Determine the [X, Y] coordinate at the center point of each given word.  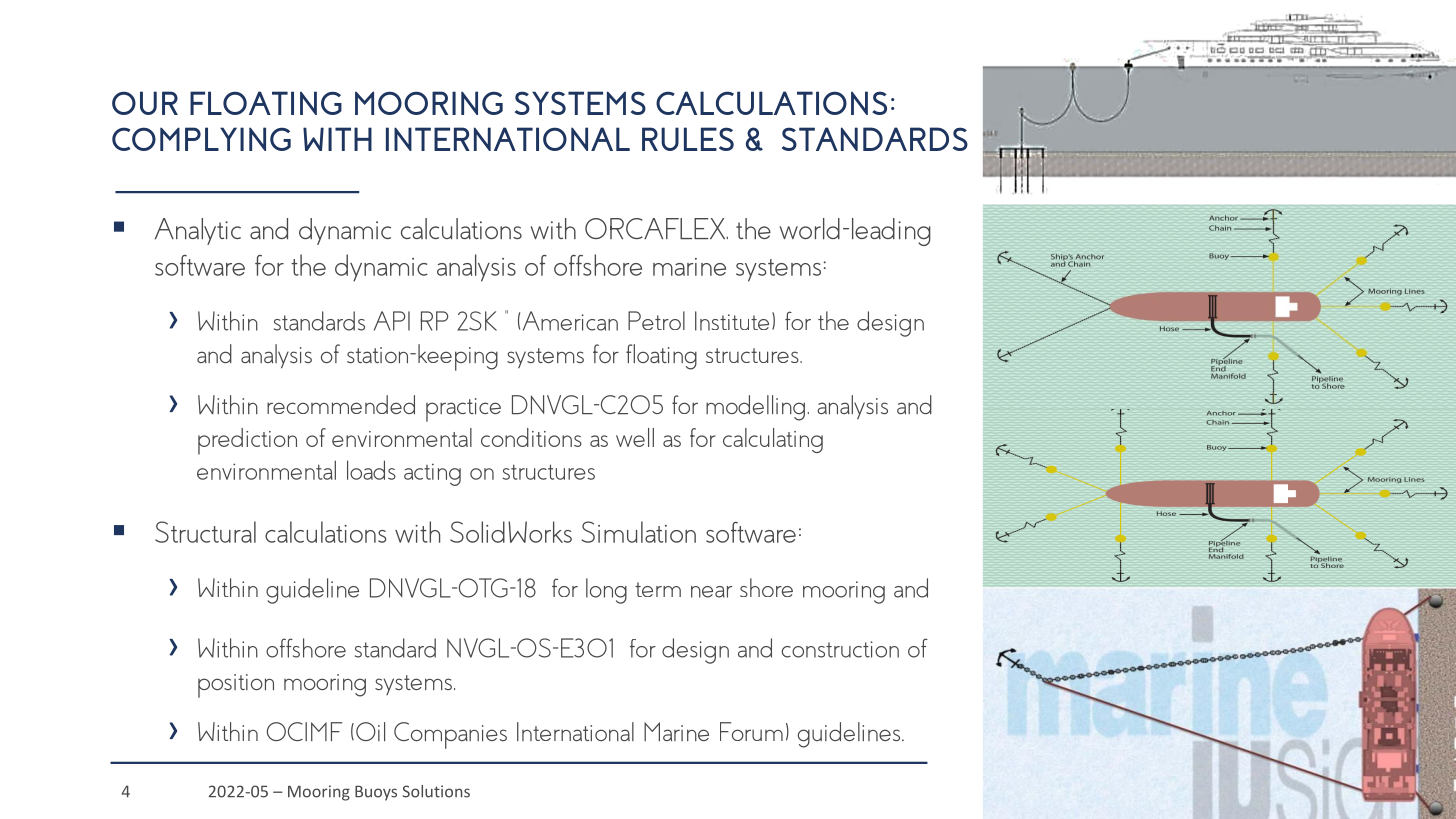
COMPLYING [201, 139]
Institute [732, 321]
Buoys [376, 793]
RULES [688, 139]
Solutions [436, 791]
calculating [773, 440]
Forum [751, 731]
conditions [531, 437]
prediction [247, 441]
